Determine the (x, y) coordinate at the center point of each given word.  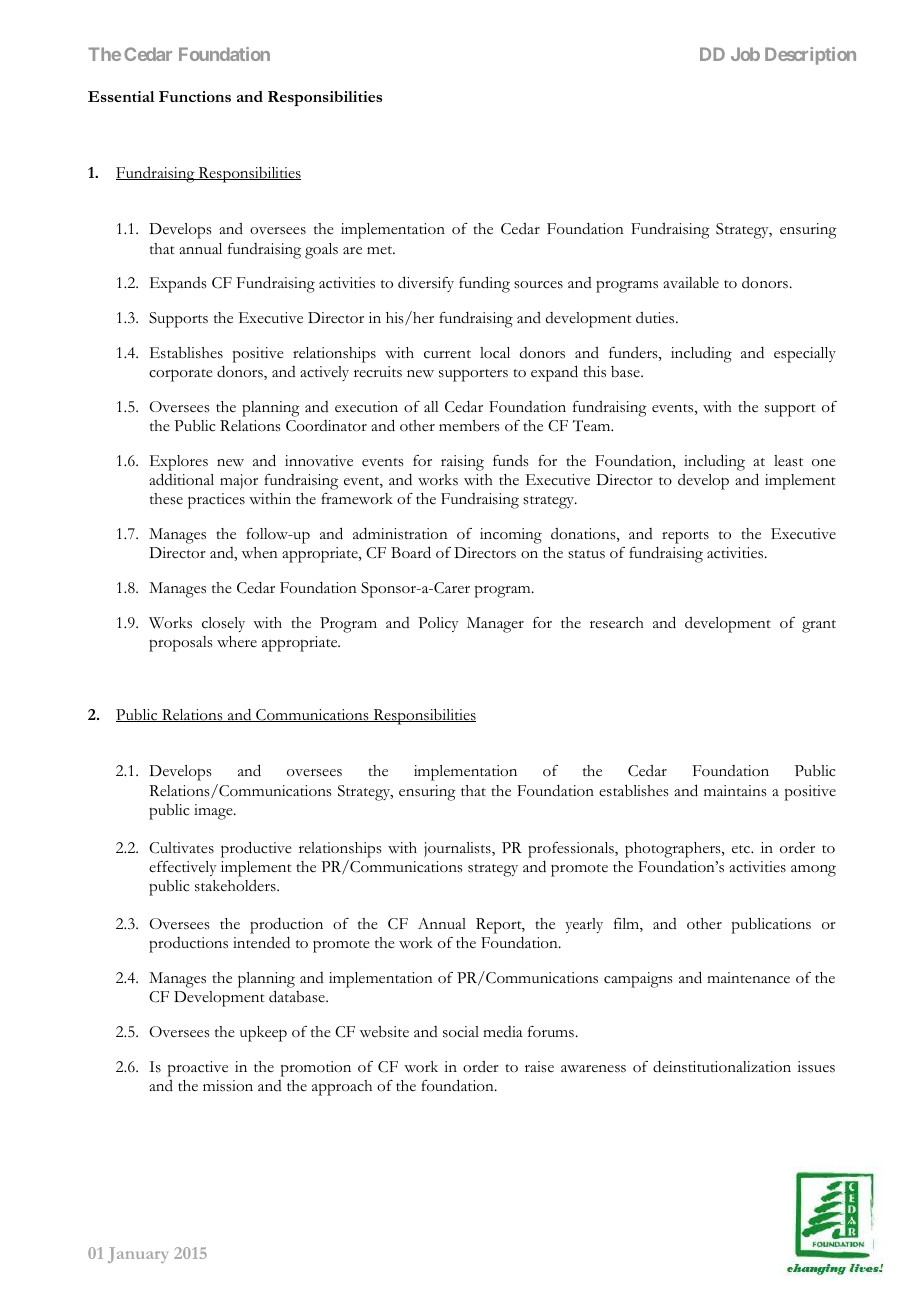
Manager (495, 625)
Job (745, 54)
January (138, 1255)
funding (484, 284)
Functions (195, 96)
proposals (181, 644)
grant (819, 626)
